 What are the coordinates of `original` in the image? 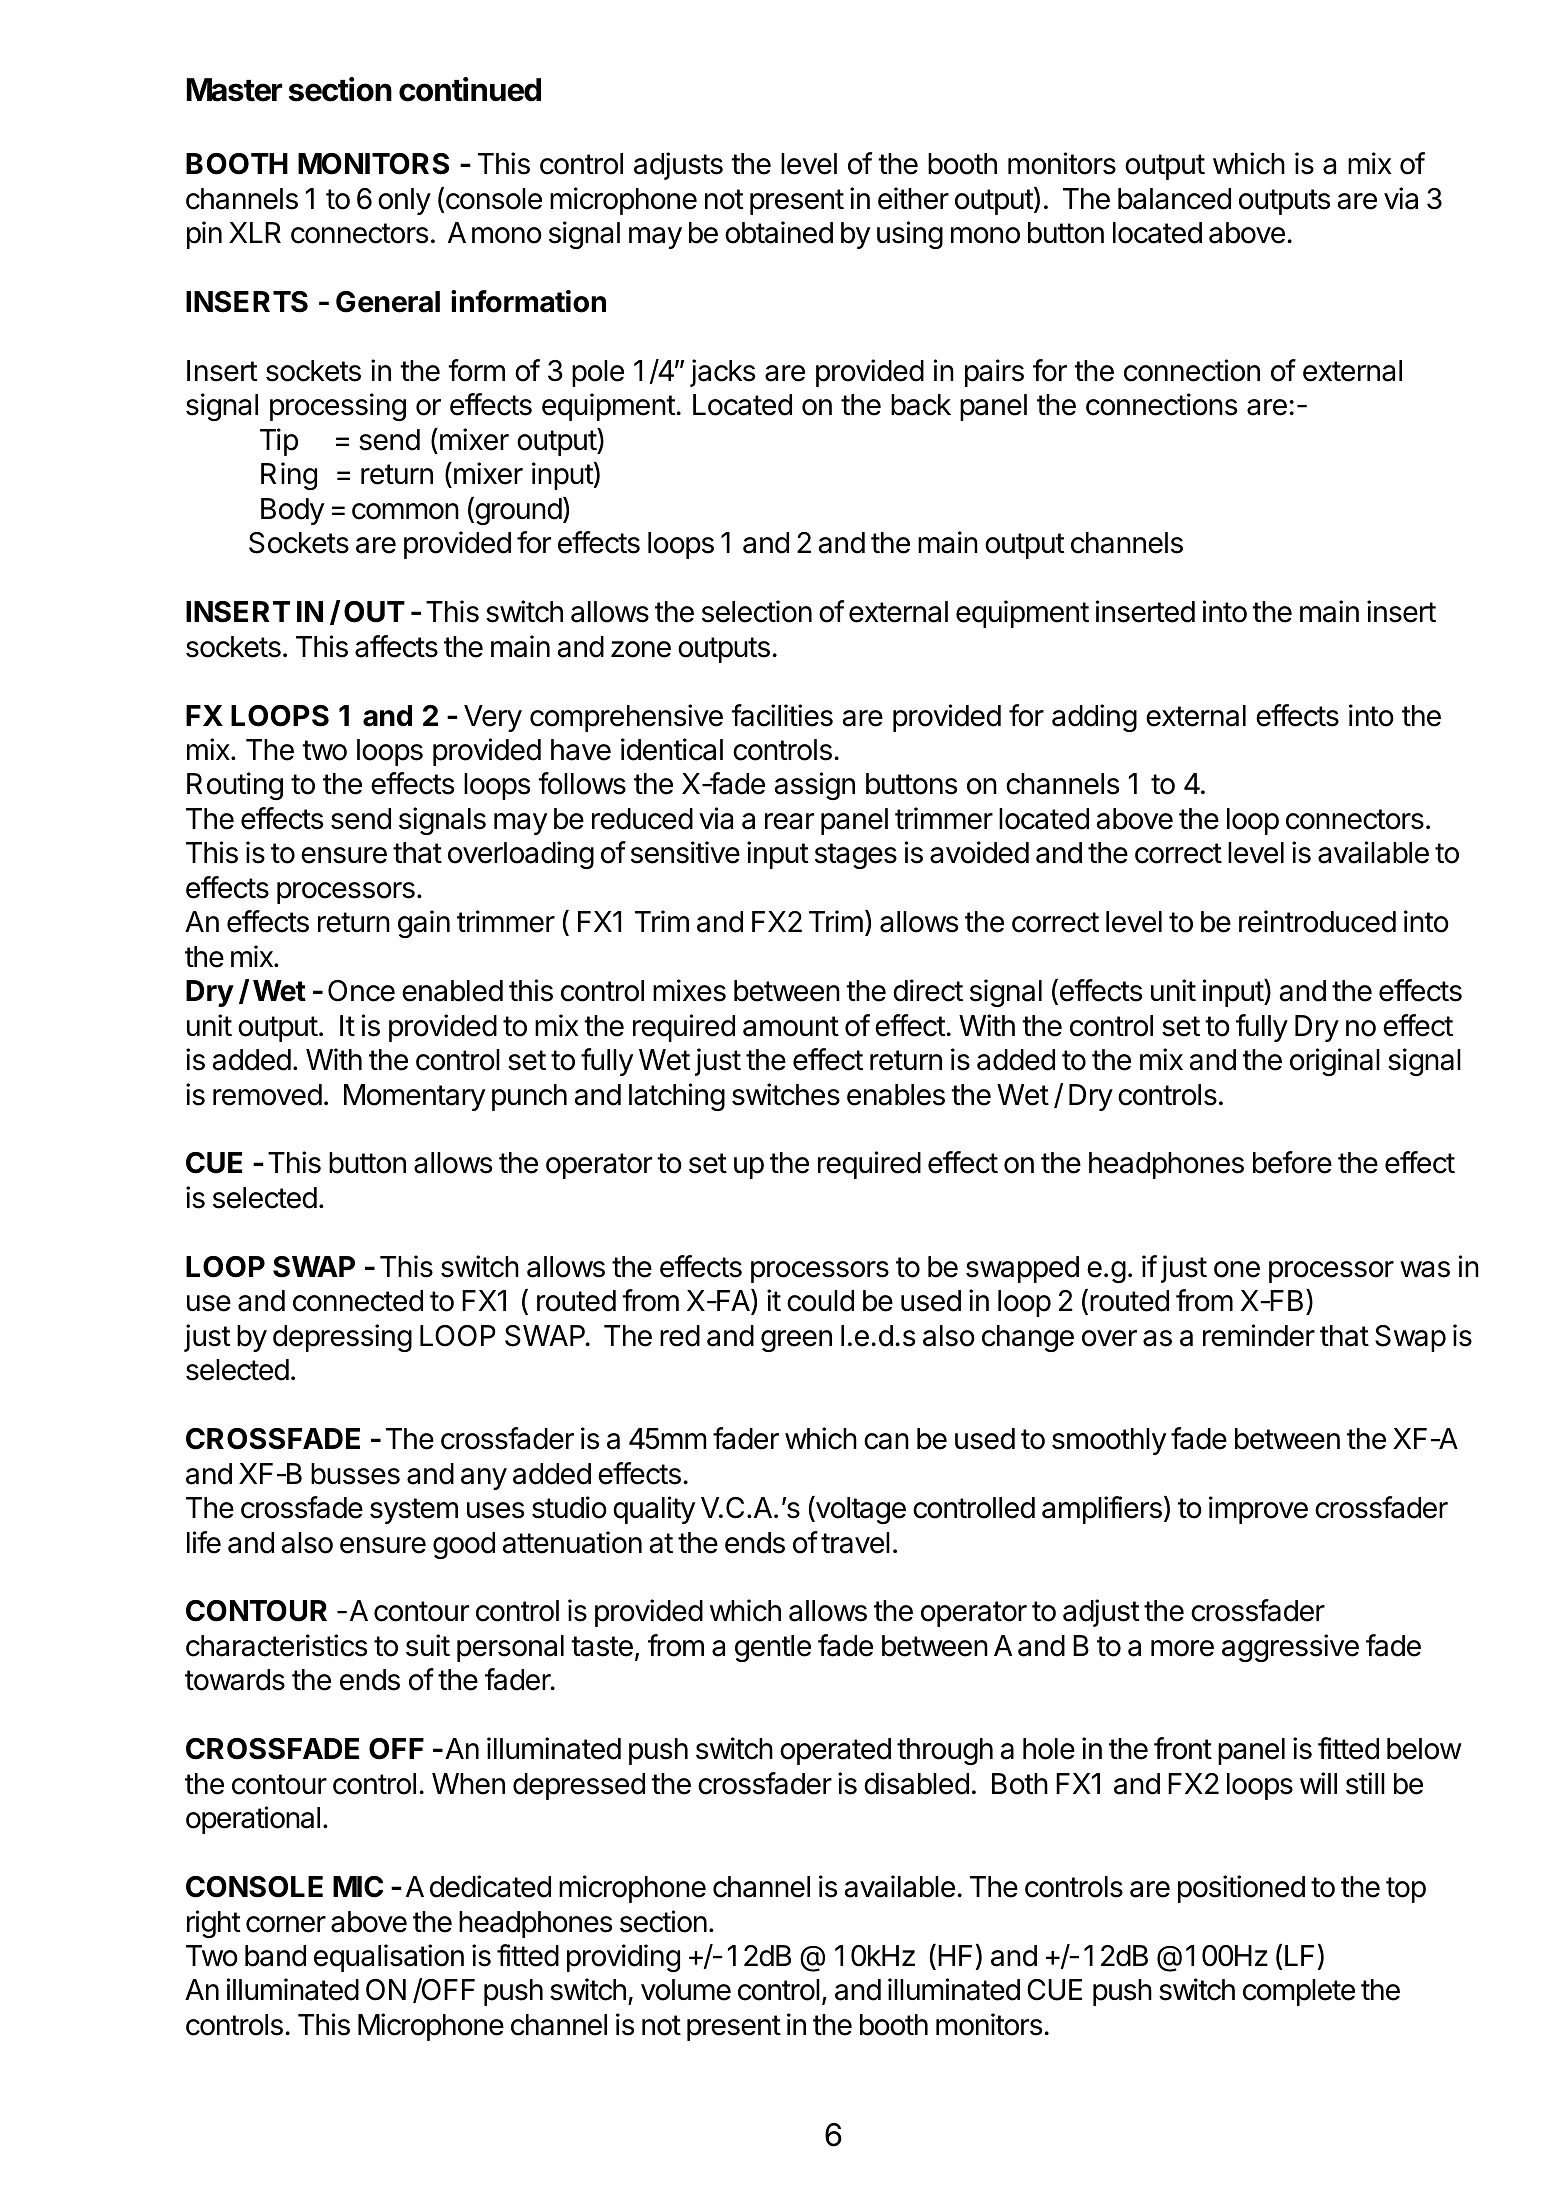 It's located at (1335, 1062).
